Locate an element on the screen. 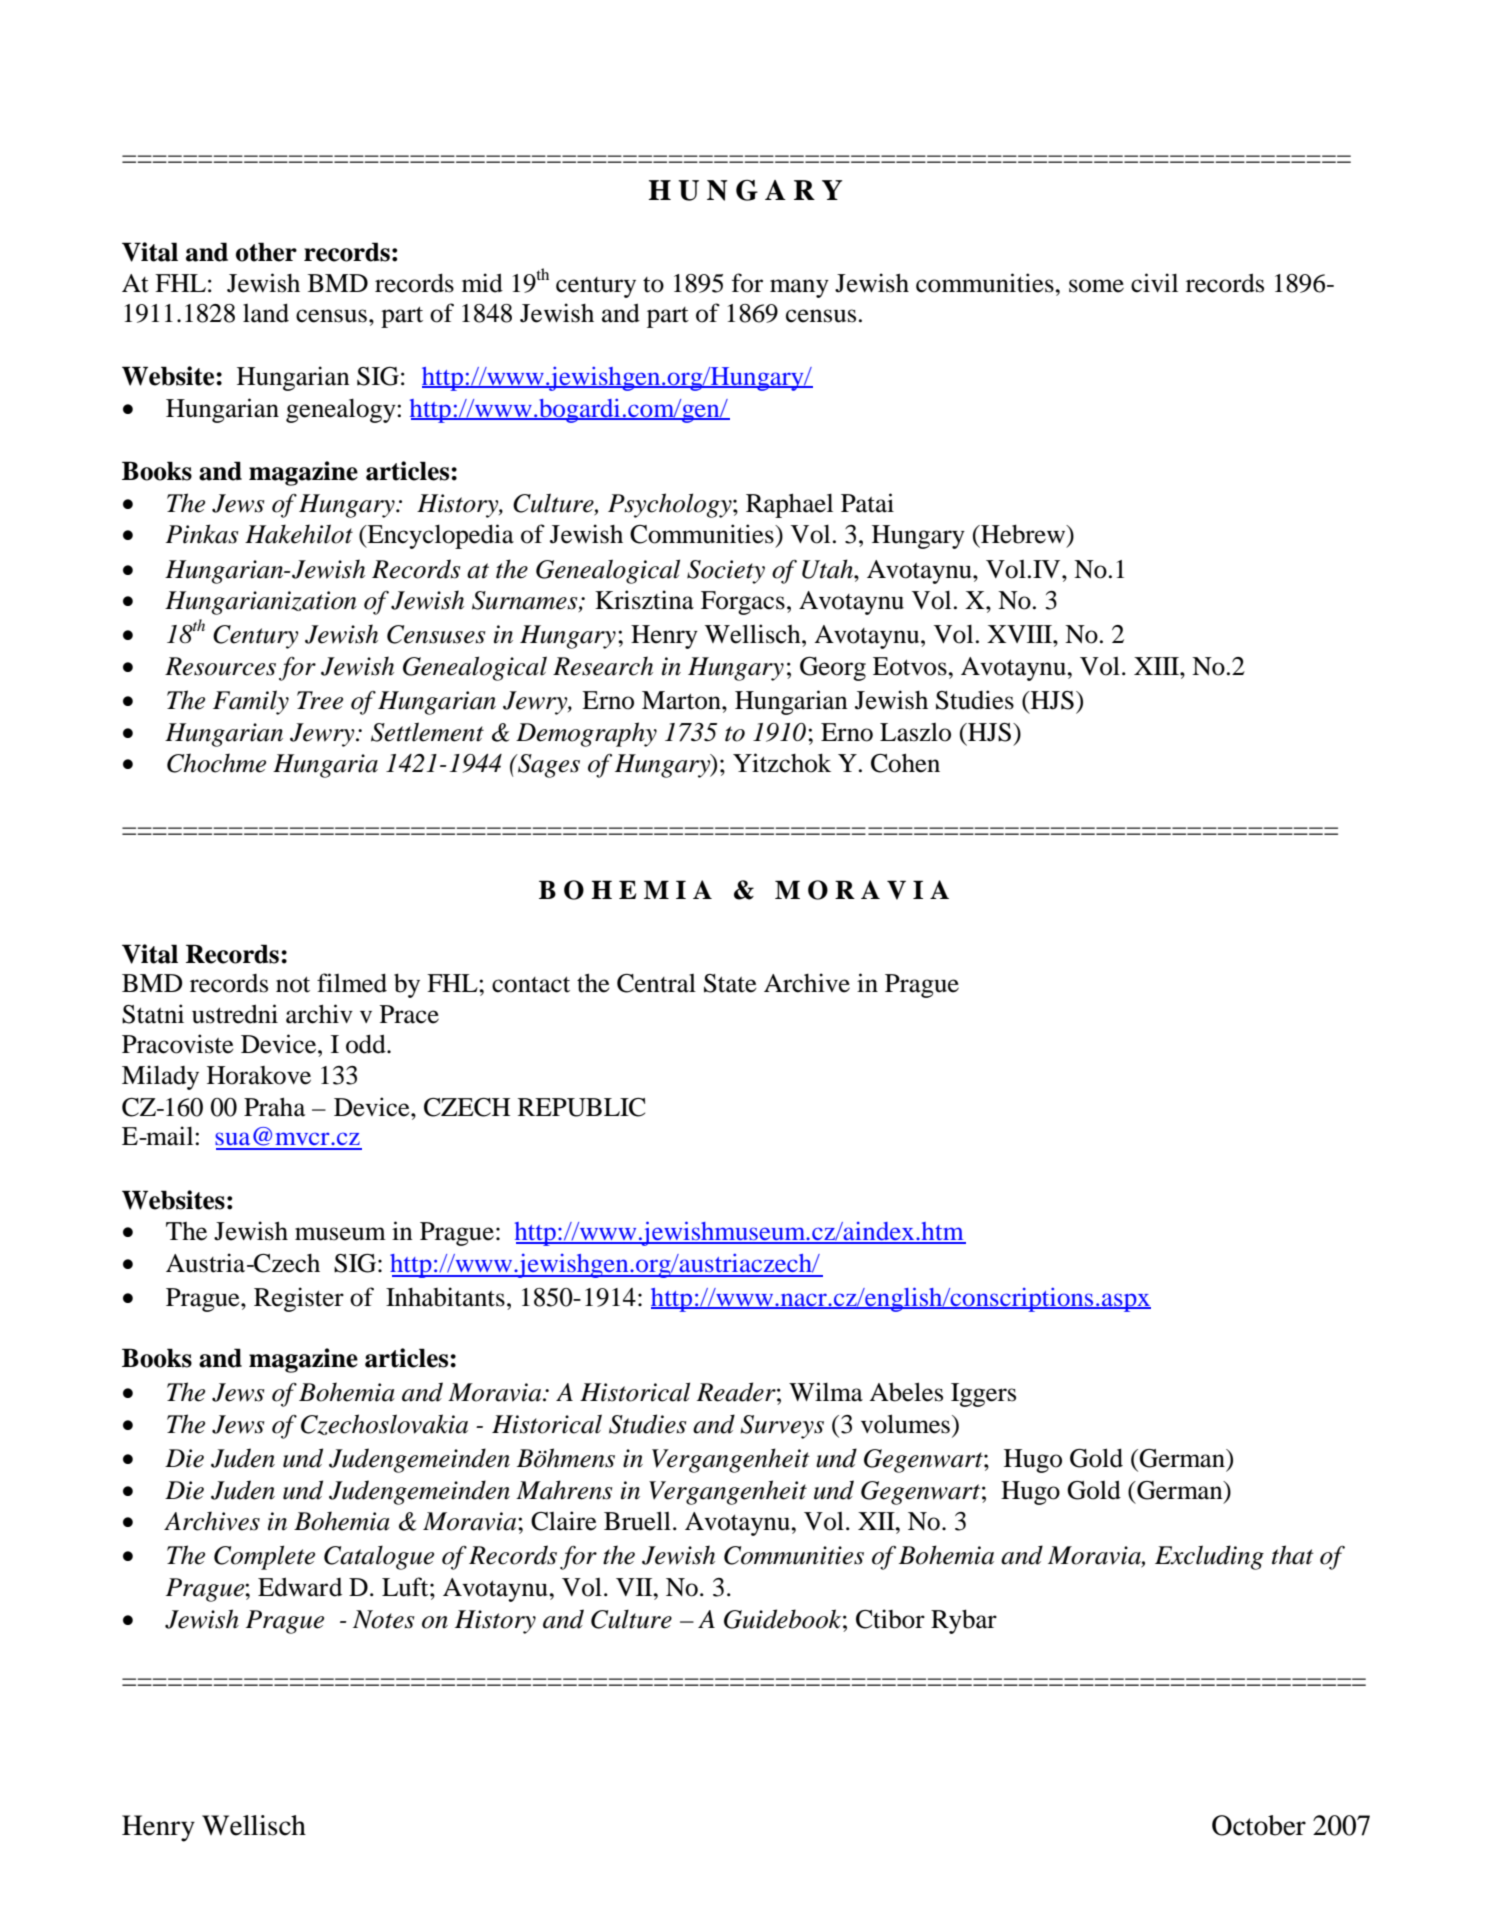  Yitzchok is located at coordinates (782, 763).
